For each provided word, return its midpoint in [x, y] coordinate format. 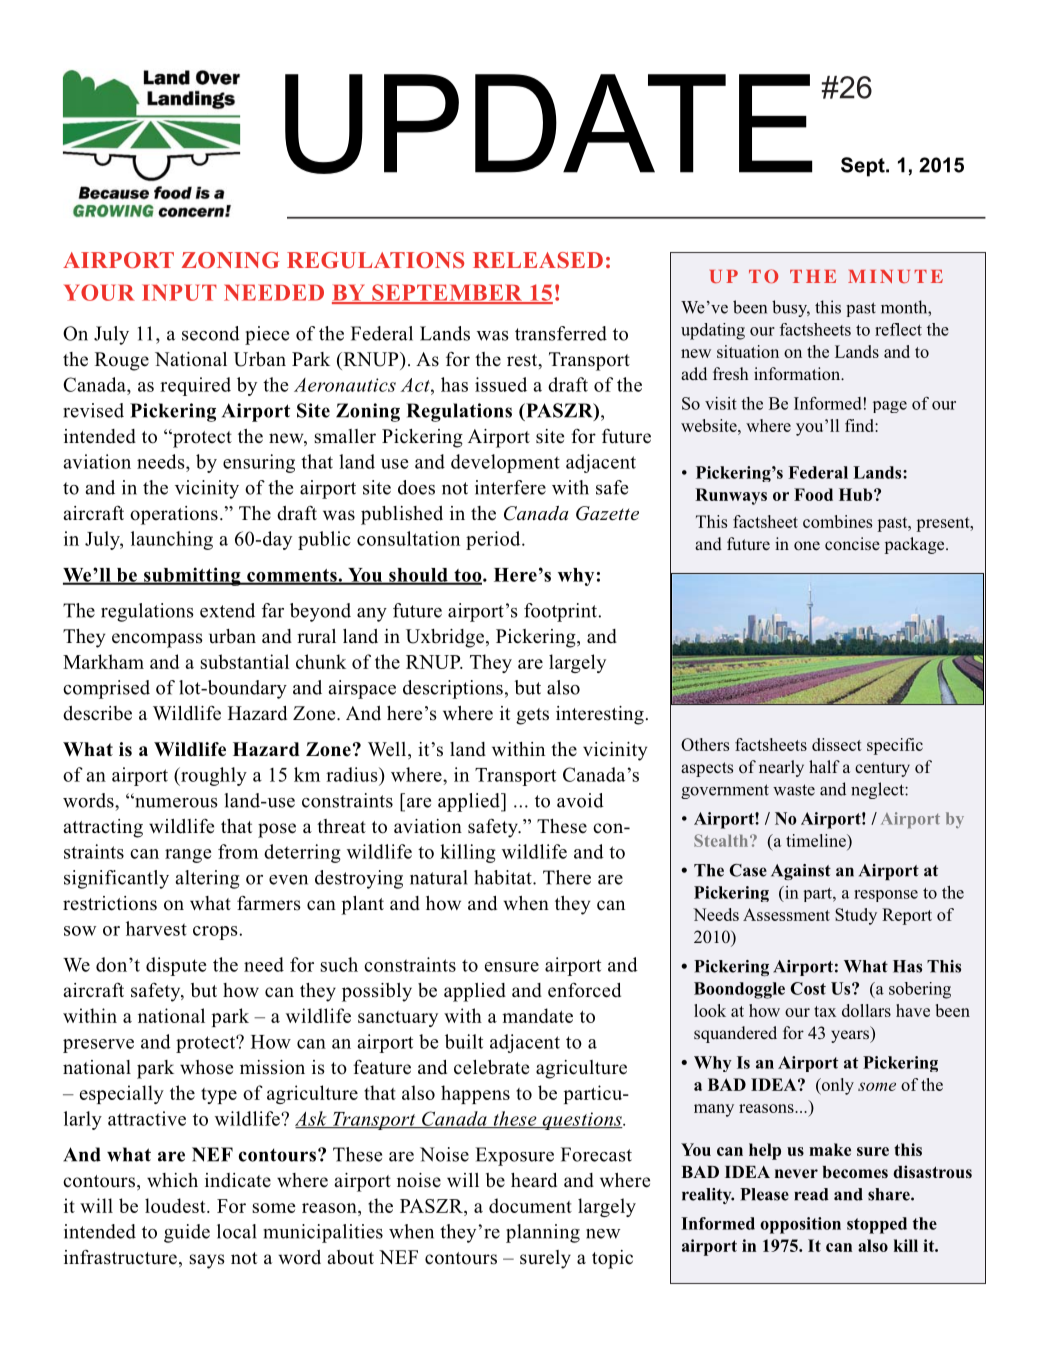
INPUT [179, 292]
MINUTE [895, 276]
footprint [561, 612]
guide [187, 1233]
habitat [504, 877]
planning [543, 1233]
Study [856, 916]
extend [227, 610]
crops [215, 933]
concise [852, 544]
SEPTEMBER [447, 293]
